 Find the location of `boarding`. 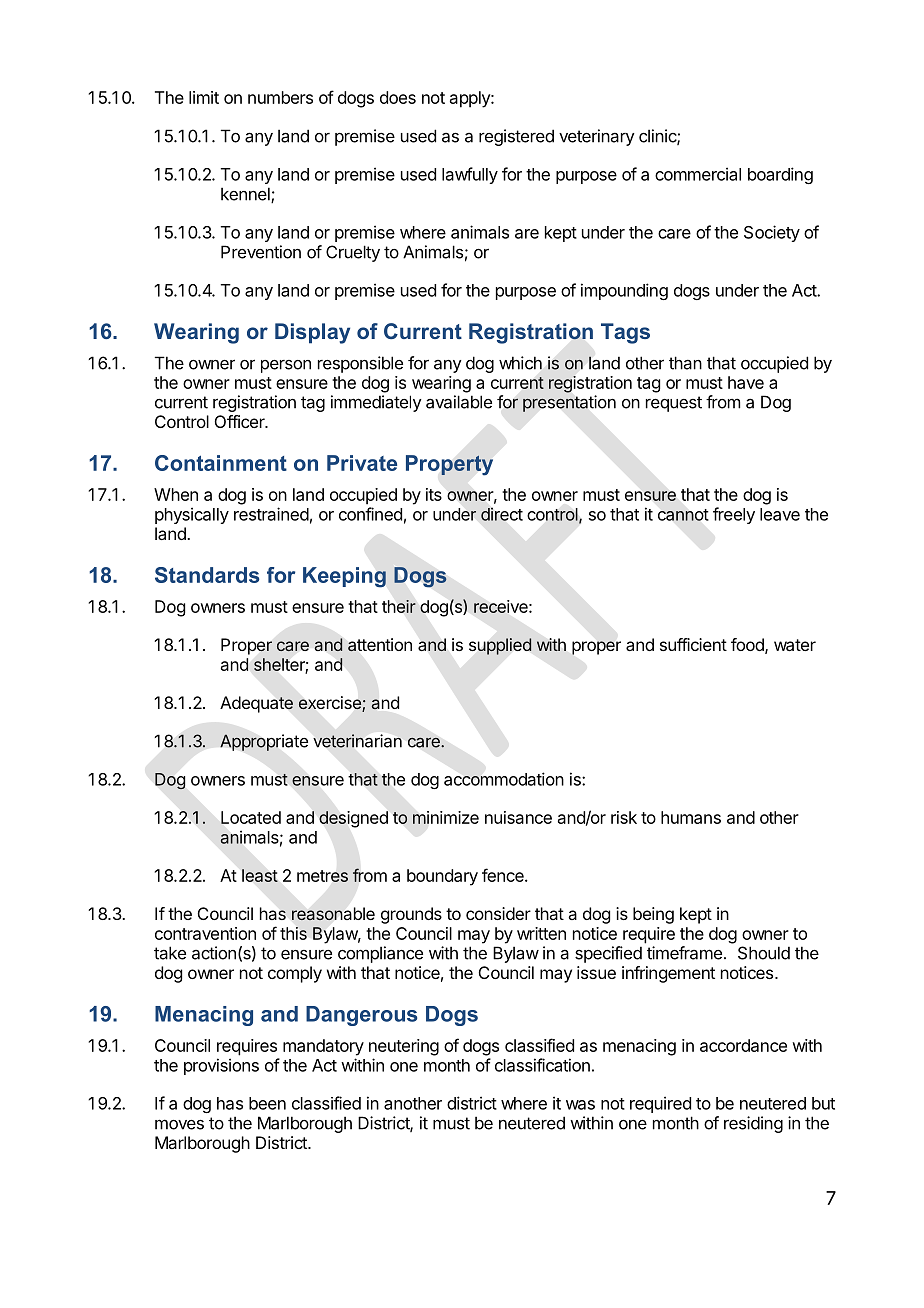

boarding is located at coordinates (780, 175).
